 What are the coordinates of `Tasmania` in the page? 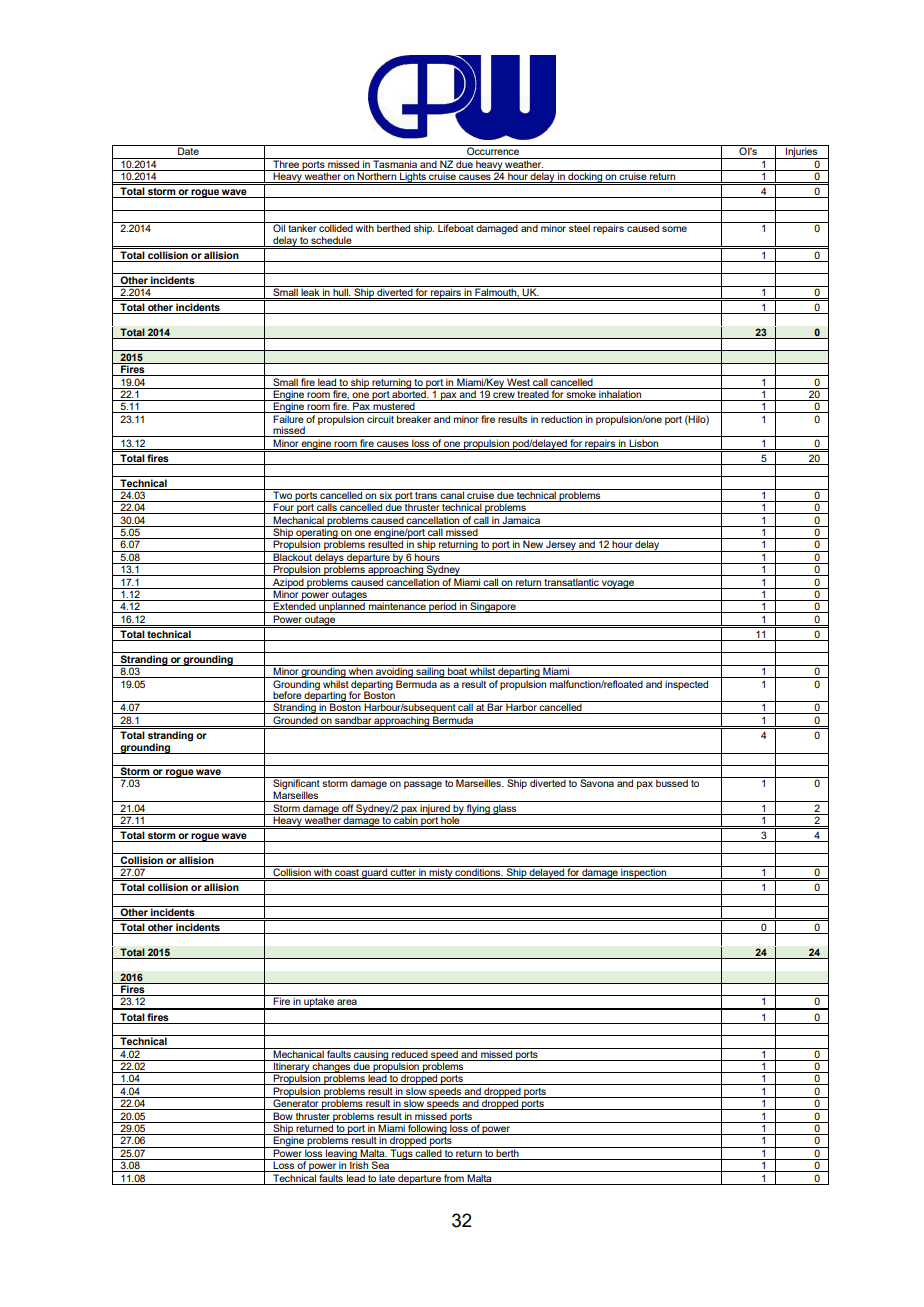 It's located at (395, 163).
